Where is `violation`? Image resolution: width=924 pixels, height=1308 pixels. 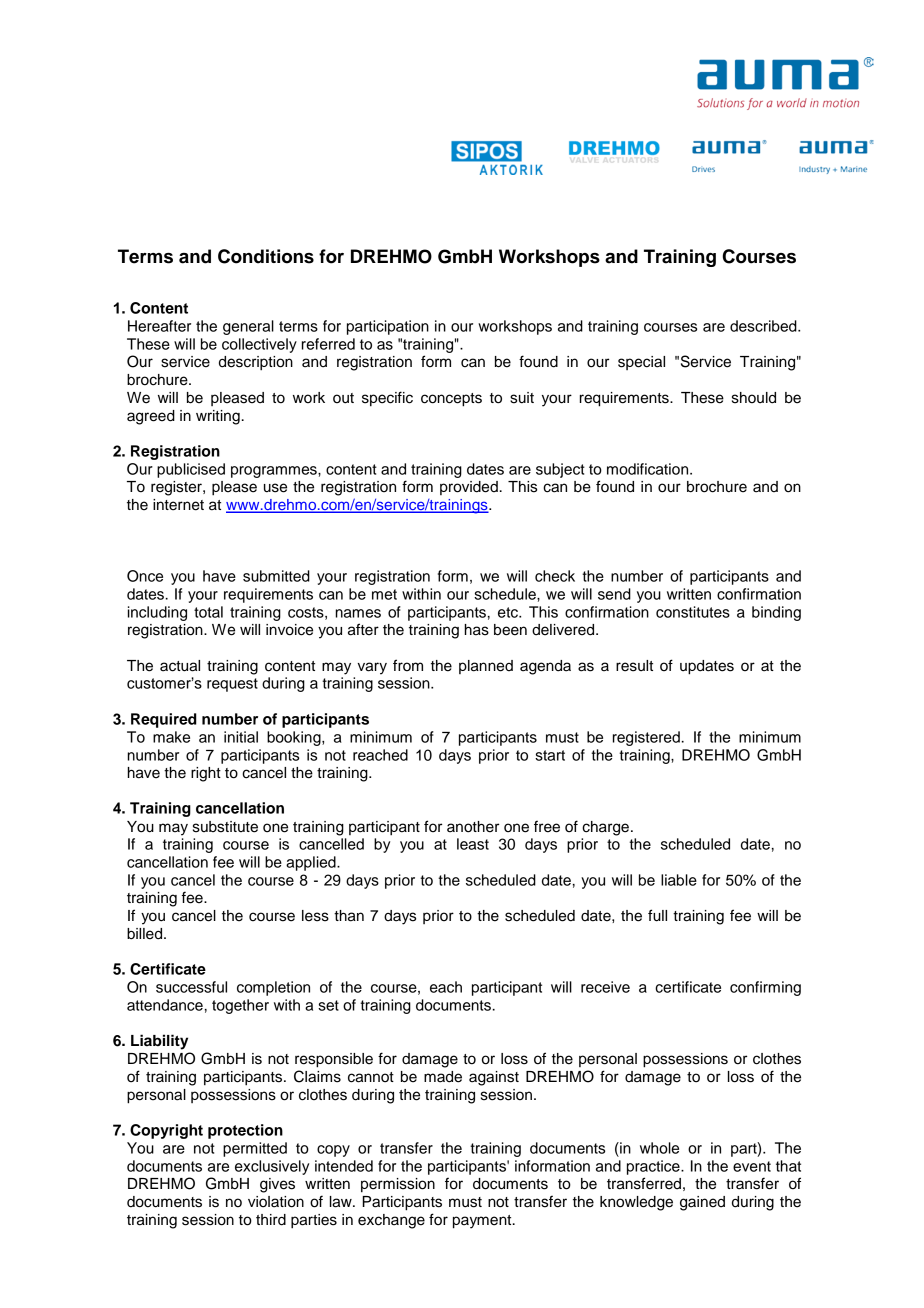 violation is located at coordinates (276, 1202).
